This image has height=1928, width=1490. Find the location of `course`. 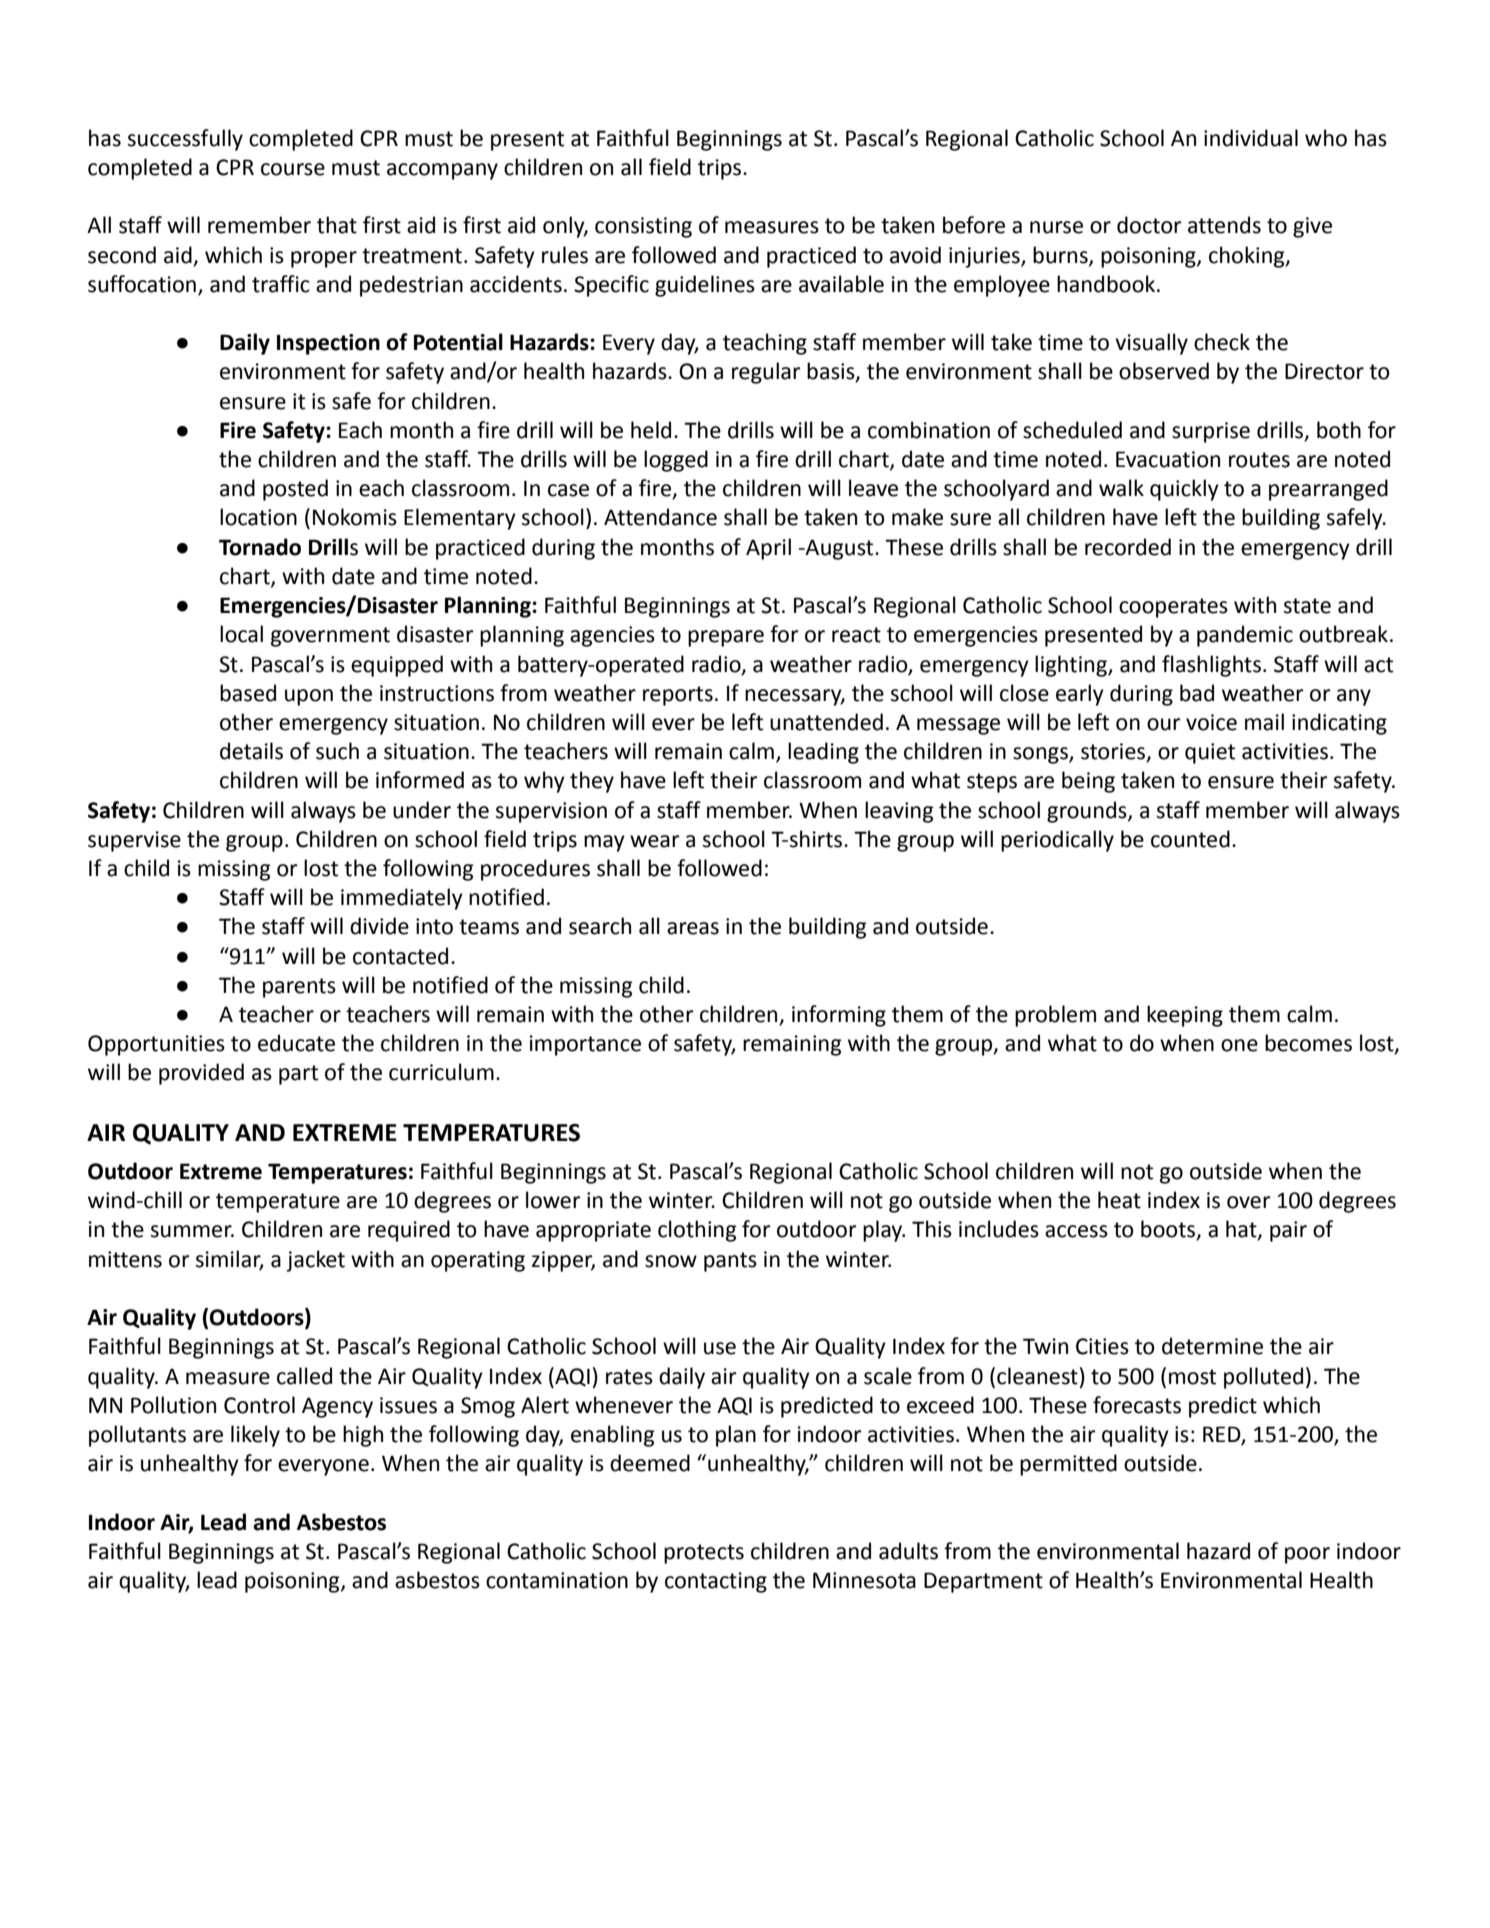

course is located at coordinates (293, 169).
